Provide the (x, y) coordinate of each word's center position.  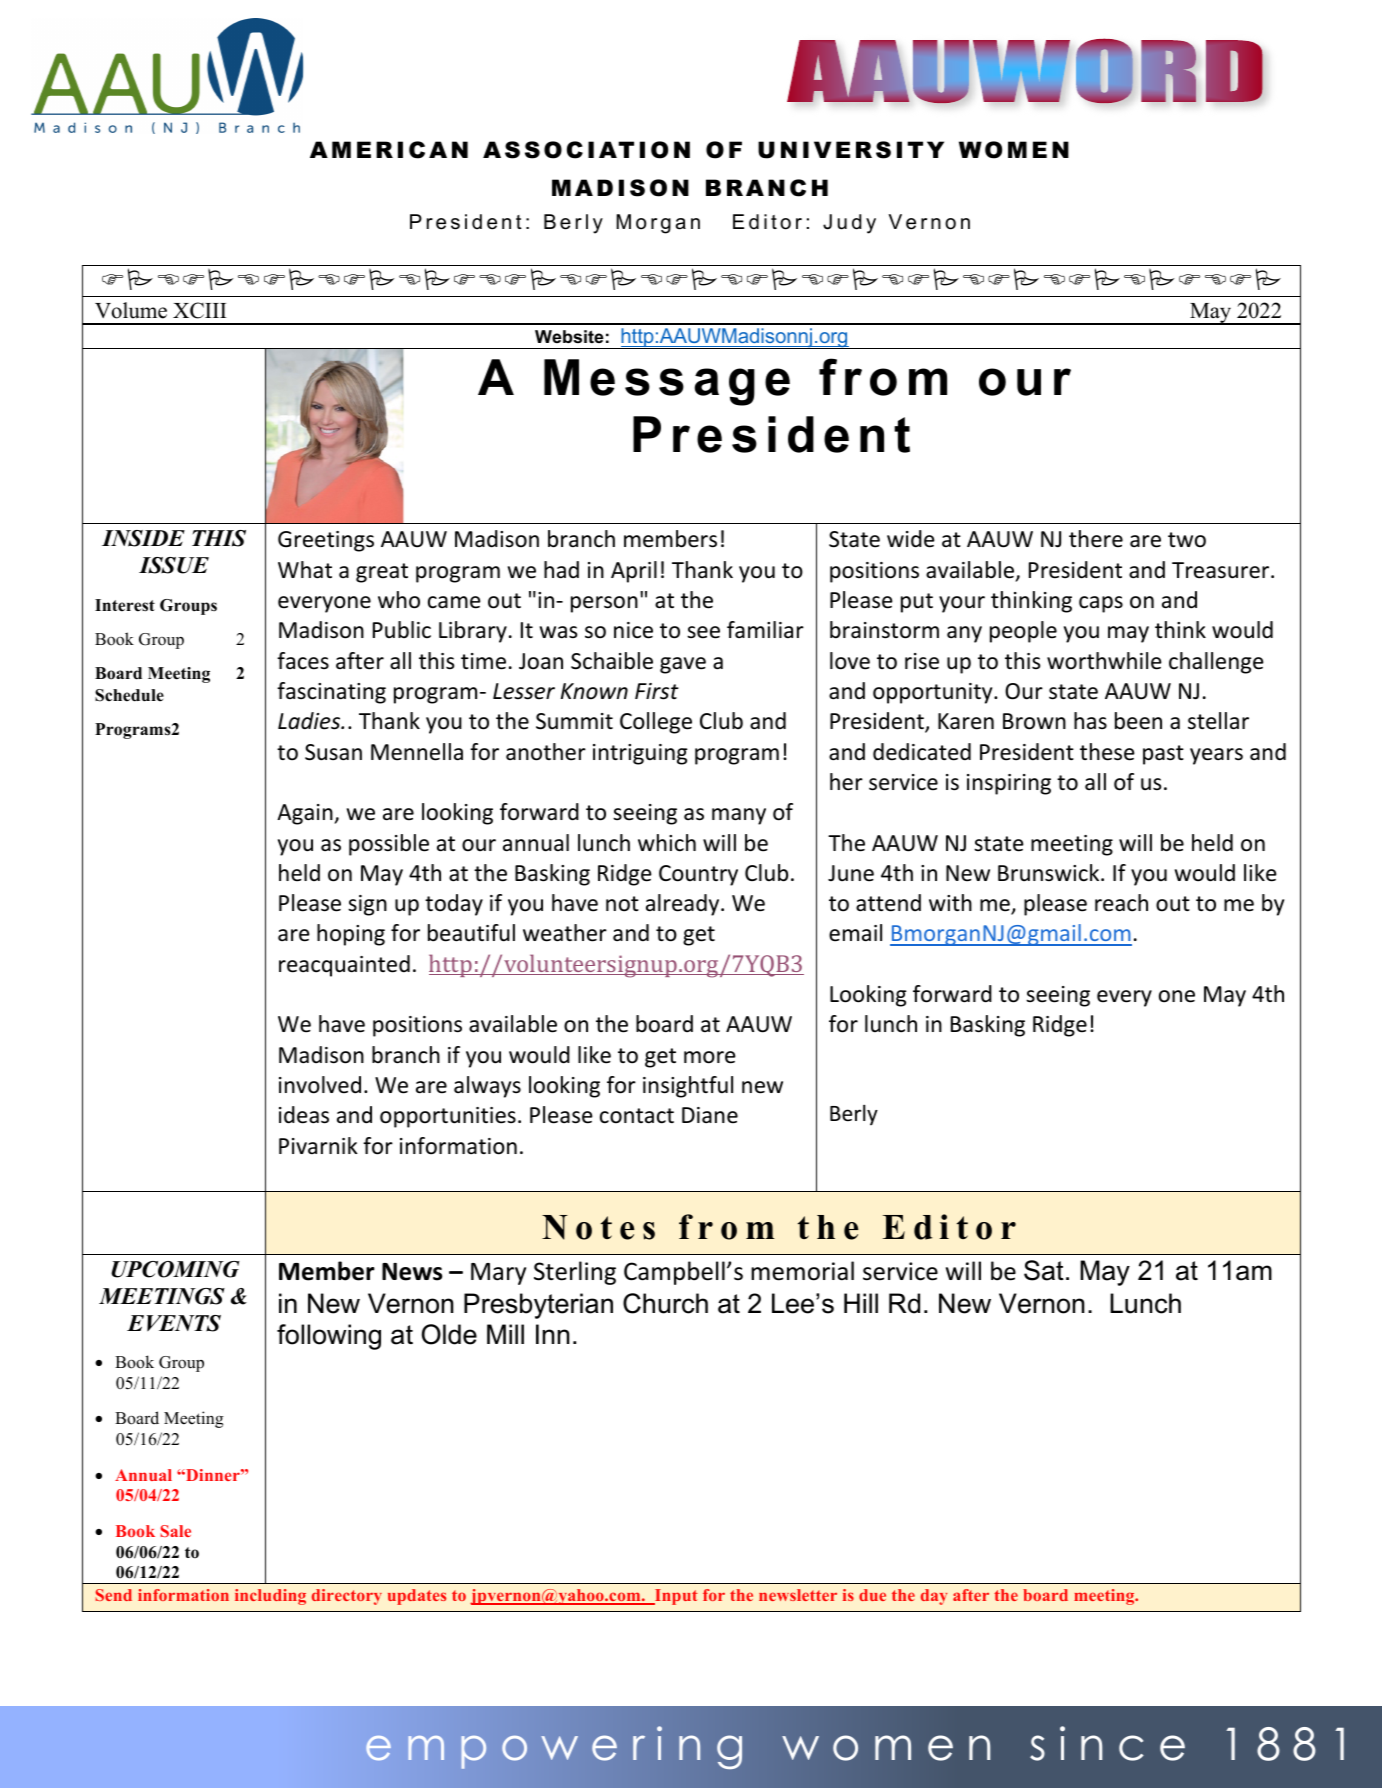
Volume (131, 310)
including (270, 1597)
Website (569, 336)
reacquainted (344, 966)
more (710, 1057)
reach (1121, 903)
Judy (849, 224)
